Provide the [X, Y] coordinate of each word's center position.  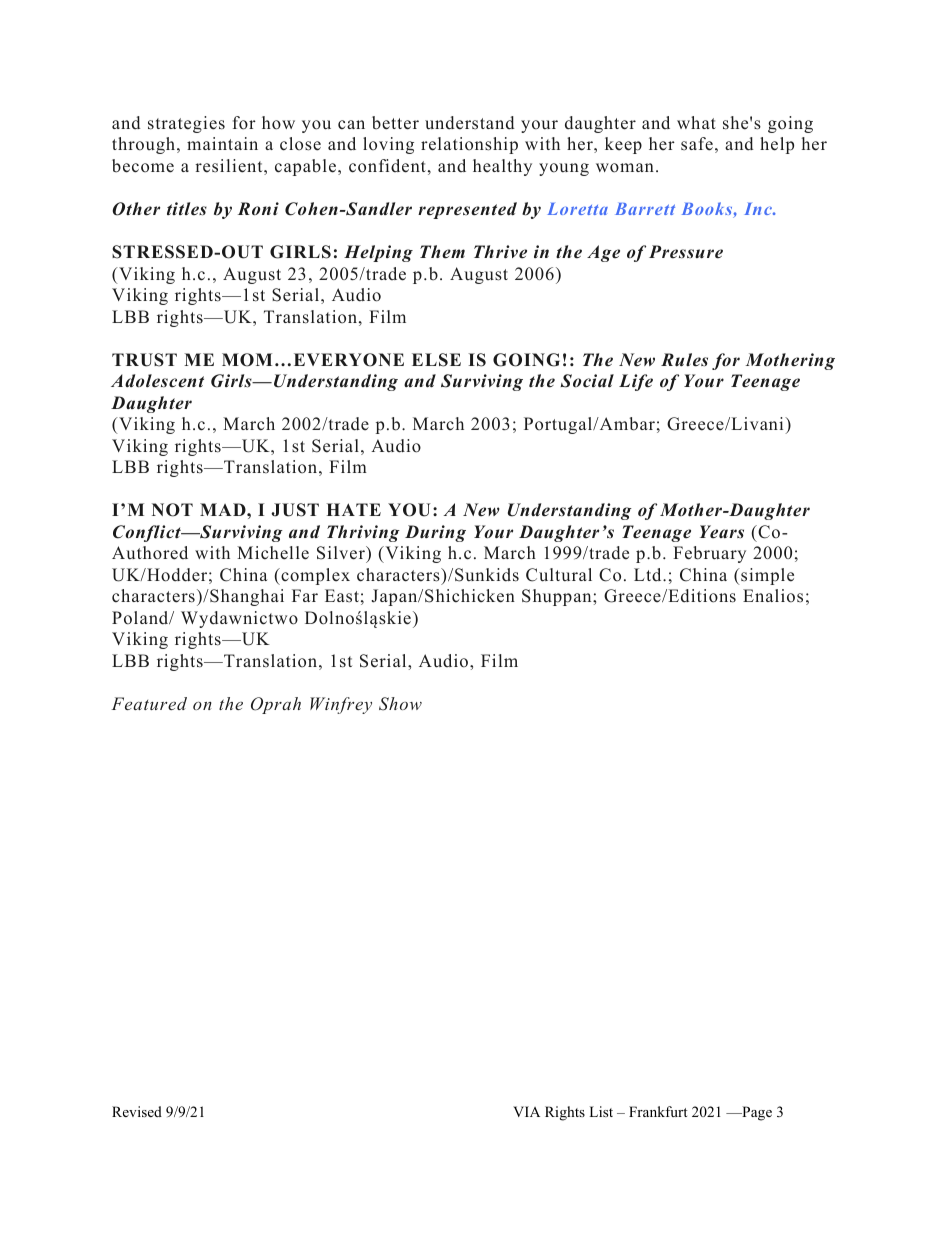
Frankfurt [658, 1111]
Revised [137, 1111]
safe [697, 144]
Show [400, 704]
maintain [222, 143]
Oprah [276, 705]
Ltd [649, 574]
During [435, 533]
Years [722, 532]
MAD [224, 509]
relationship [469, 145]
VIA [526, 1111]
